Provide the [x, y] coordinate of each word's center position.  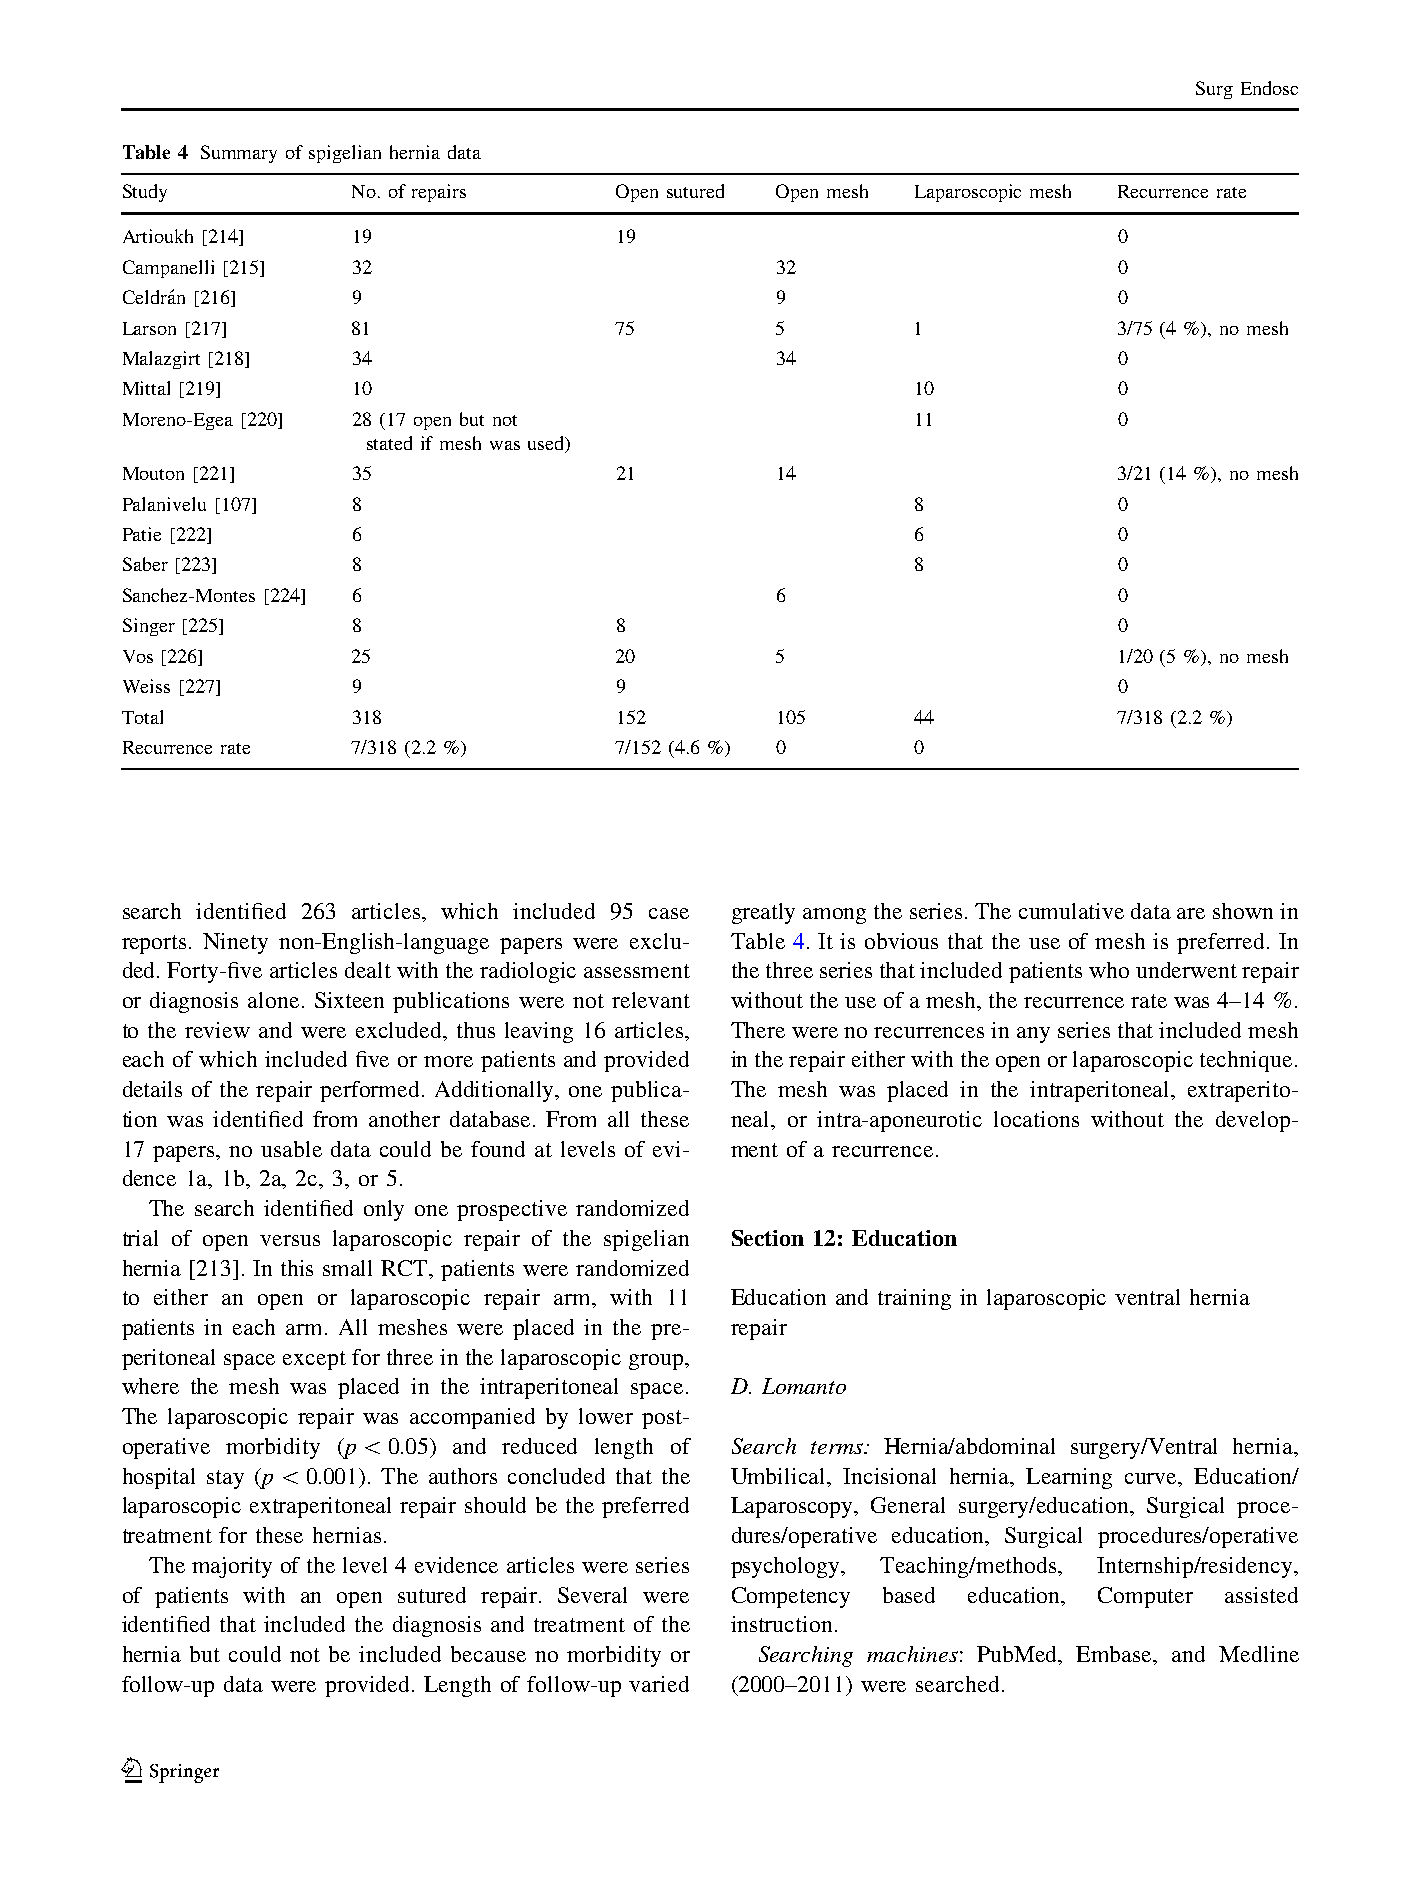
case [669, 913]
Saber [145, 564]
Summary [239, 154]
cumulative [1071, 911]
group [657, 1362]
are [1191, 913]
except [314, 1360]
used [547, 444]
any [1033, 1035]
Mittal [146, 388]
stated [389, 443]
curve [1152, 1478]
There [758, 1030]
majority [232, 1567]
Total [142, 717]
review [217, 1030]
